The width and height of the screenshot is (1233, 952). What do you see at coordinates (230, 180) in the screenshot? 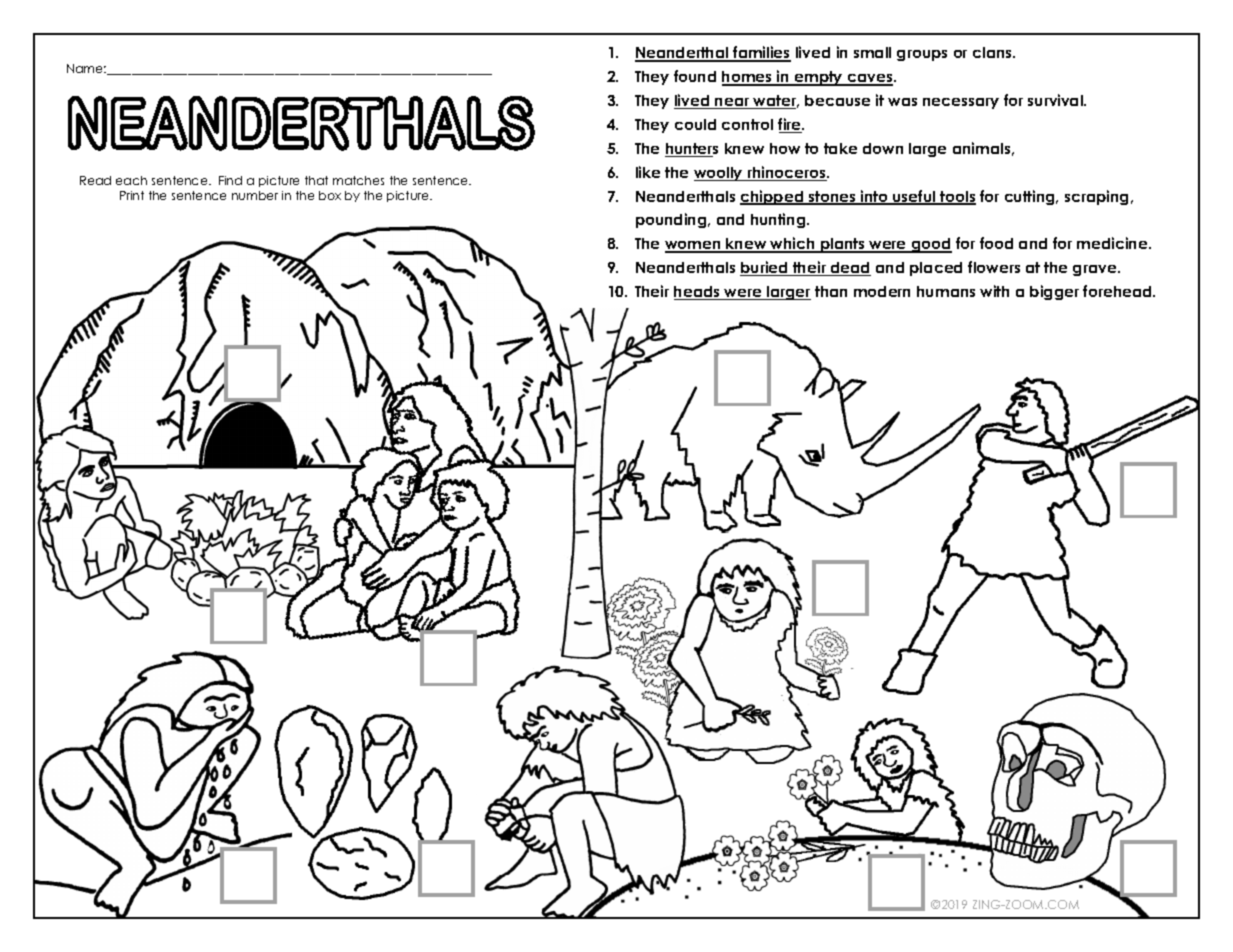
I see `Find` at bounding box center [230, 180].
